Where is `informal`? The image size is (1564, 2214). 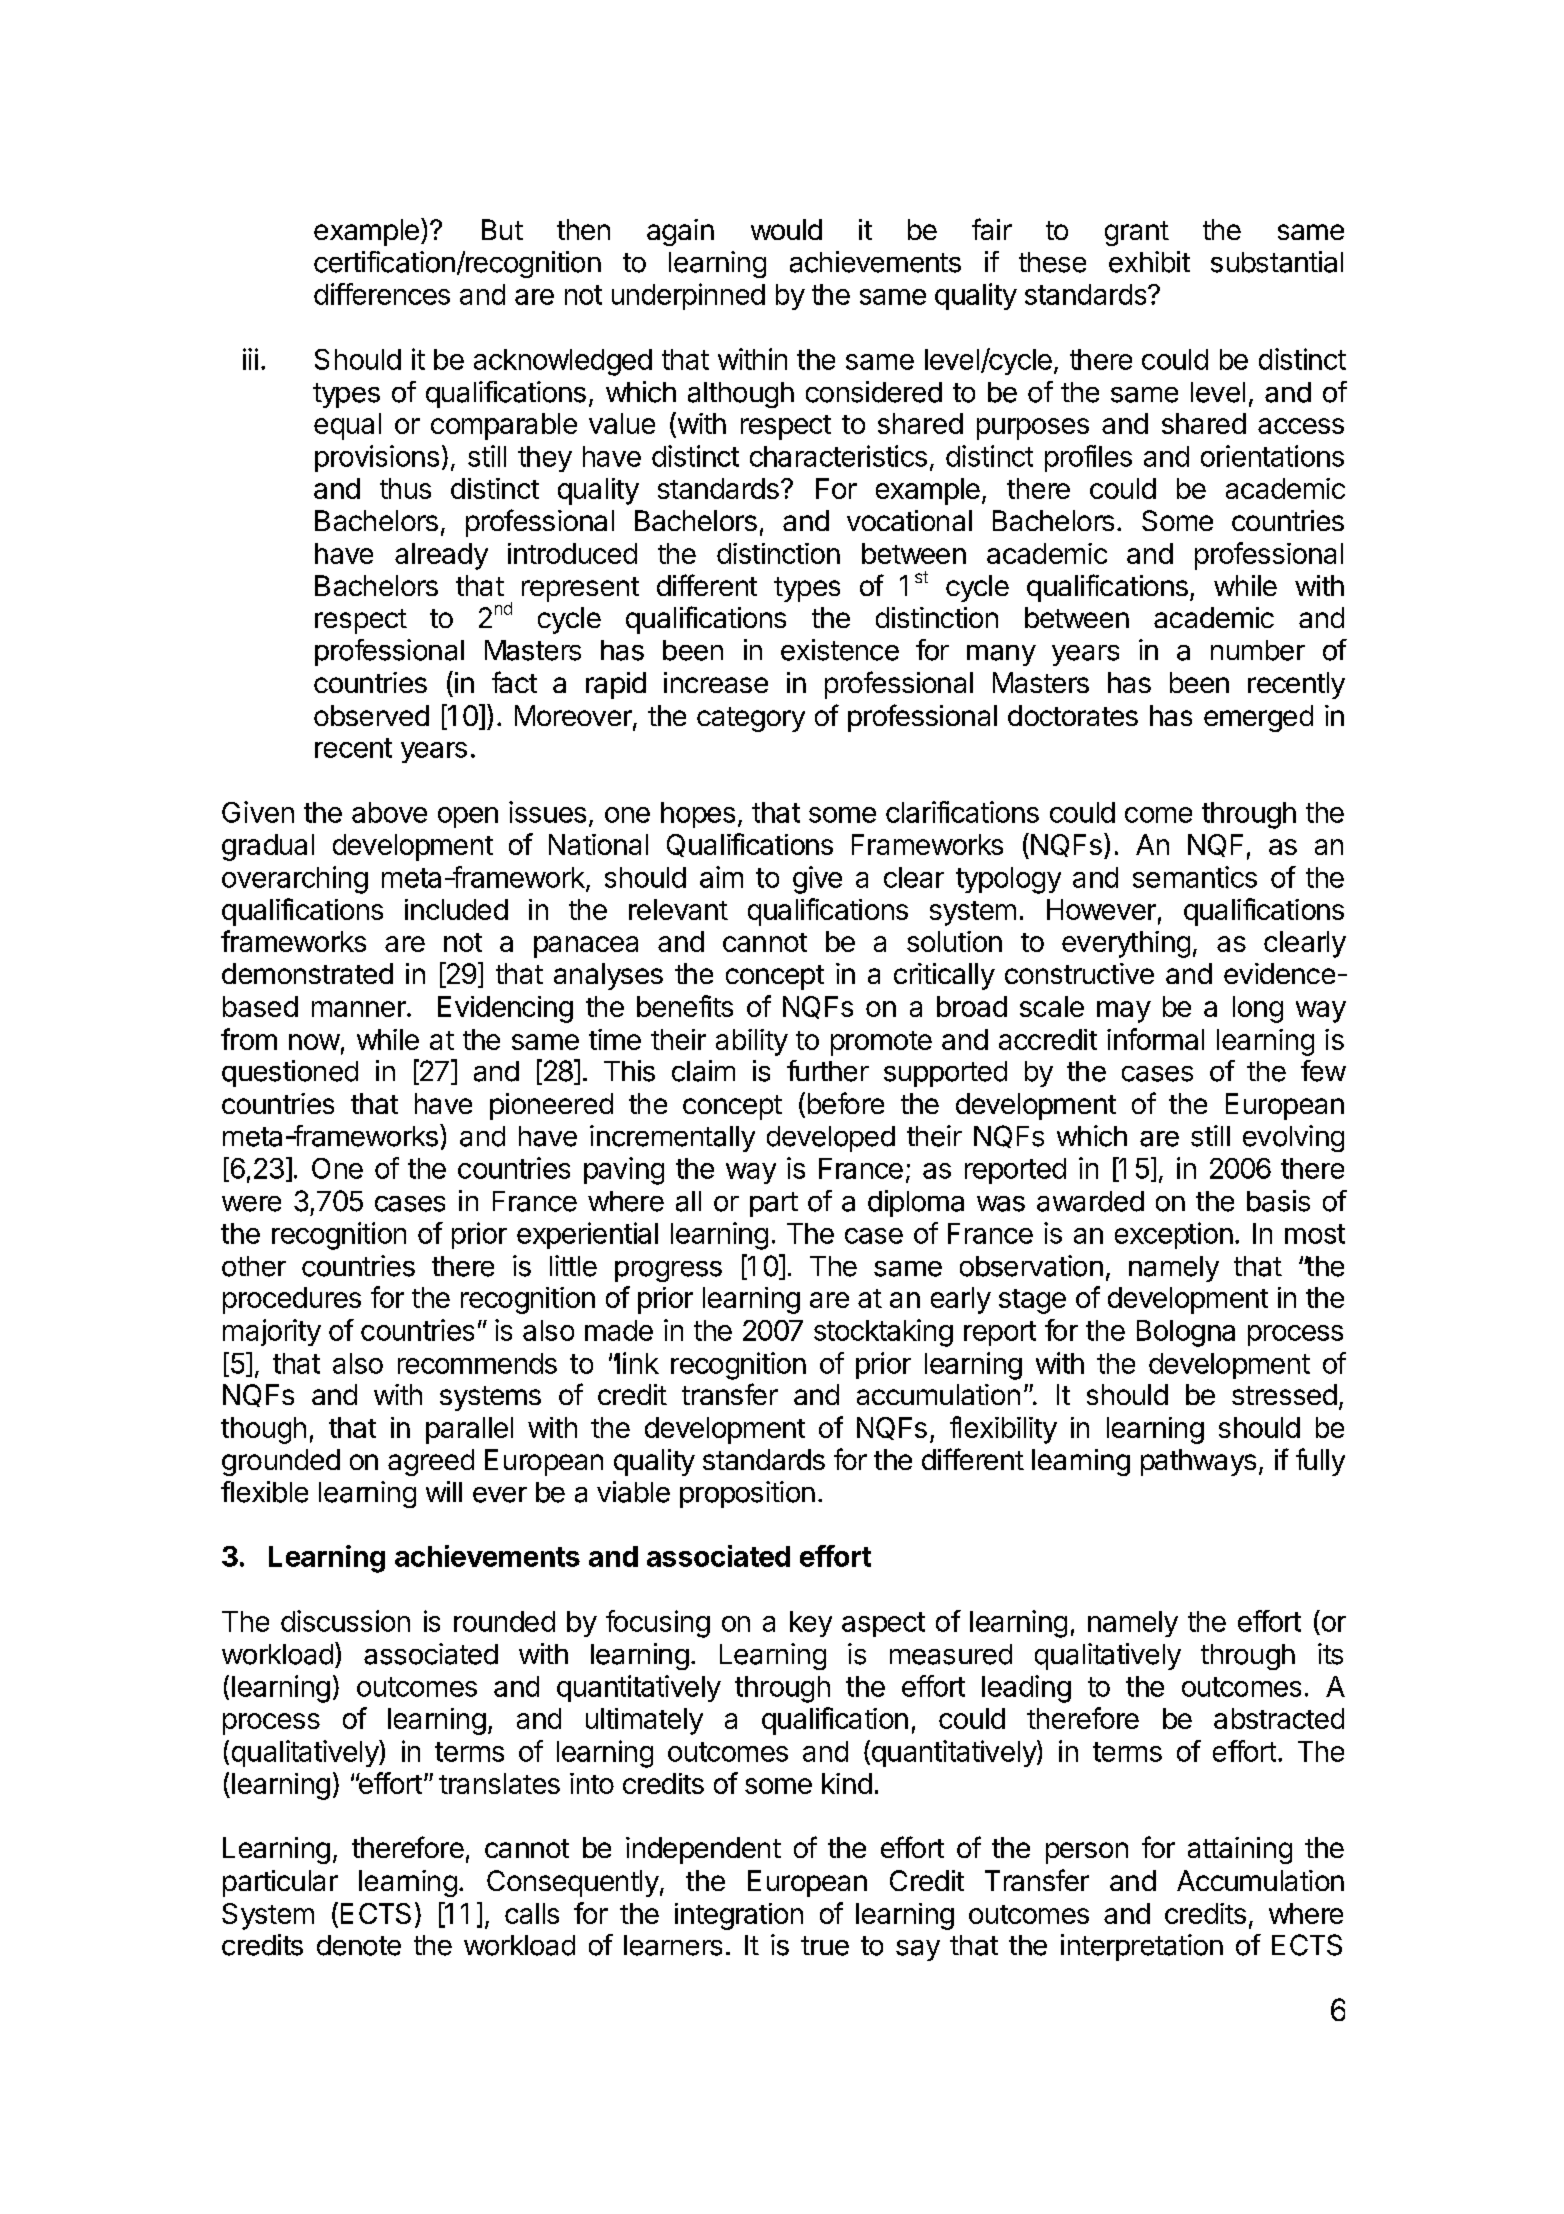
informal is located at coordinates (1155, 1039).
